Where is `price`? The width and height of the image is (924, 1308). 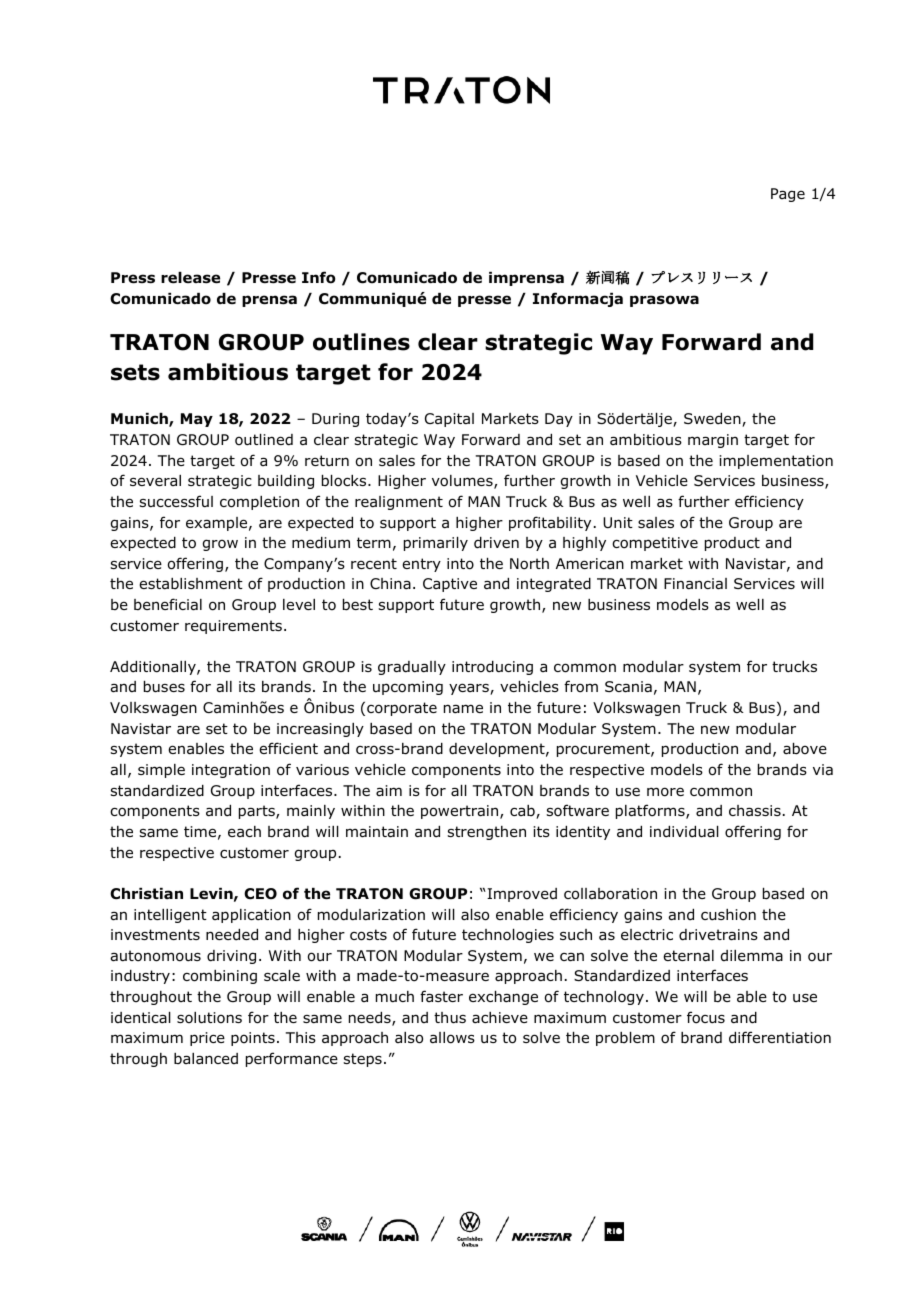 price is located at coordinates (207, 1039).
